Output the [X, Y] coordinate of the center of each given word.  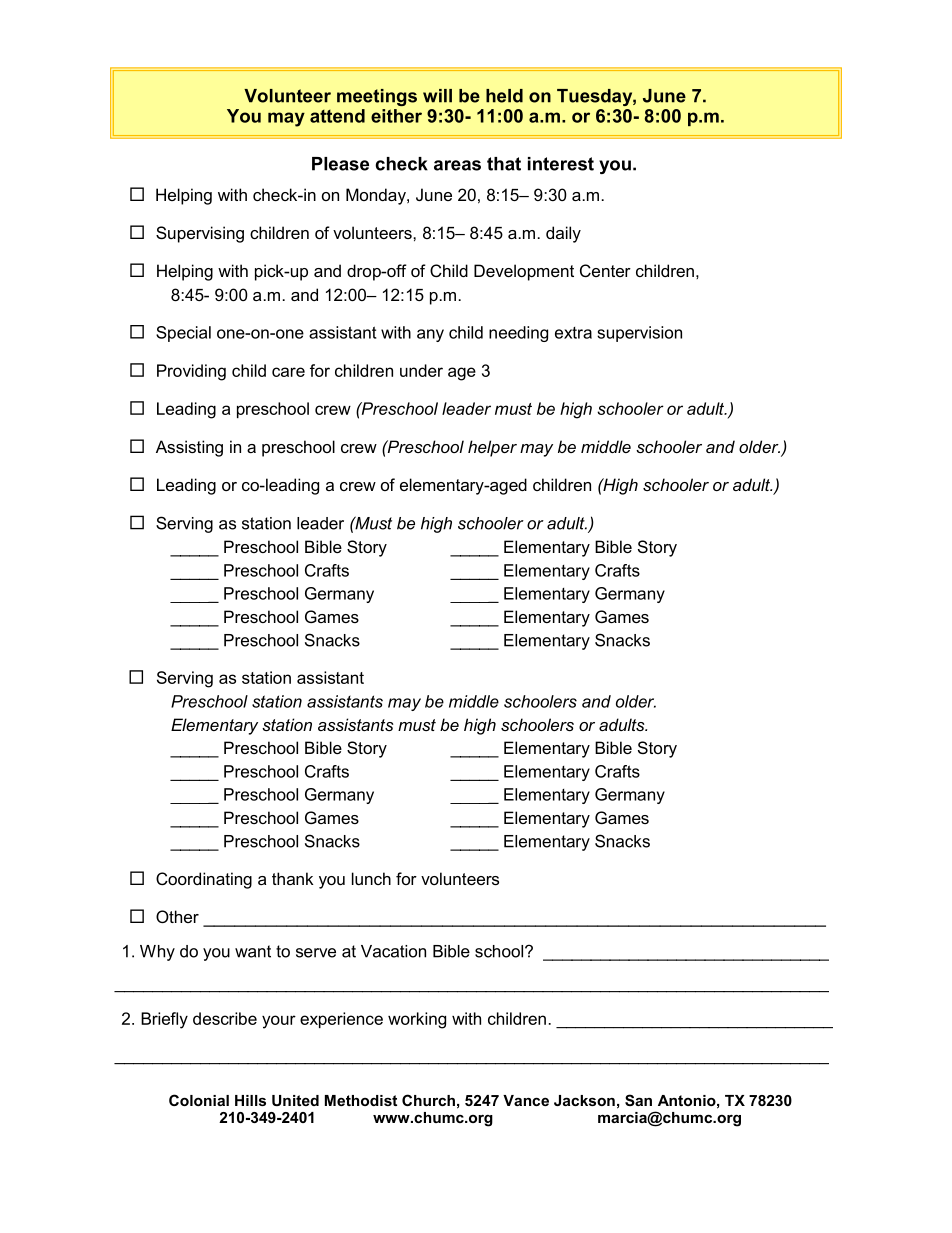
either [396, 116]
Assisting [189, 448]
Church [428, 1100]
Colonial [199, 1100]
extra [573, 333]
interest [561, 164]
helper [492, 448]
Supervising [200, 234]
